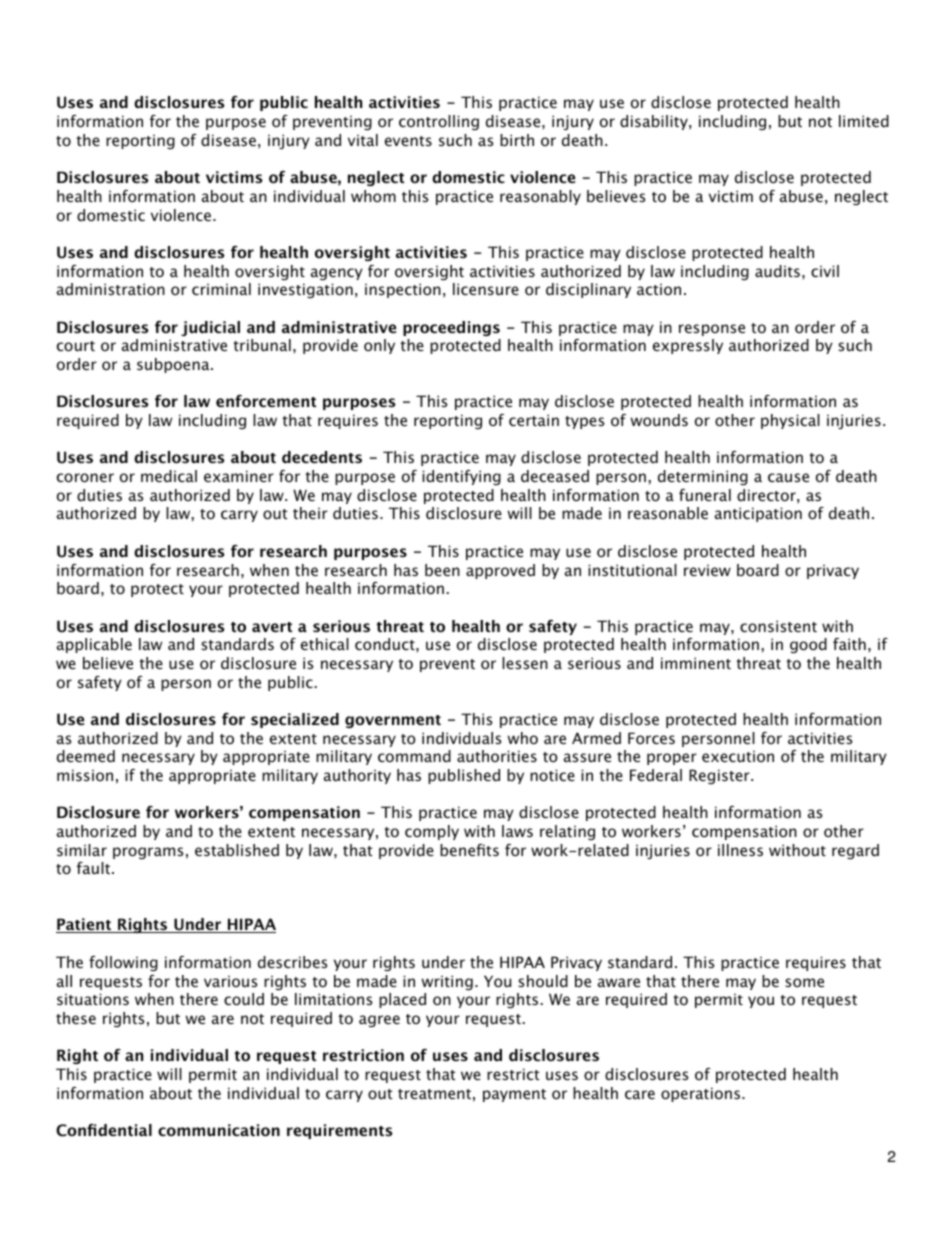  Describe the element at coordinates (439, 122) in the screenshot. I see `controlling` at that location.
